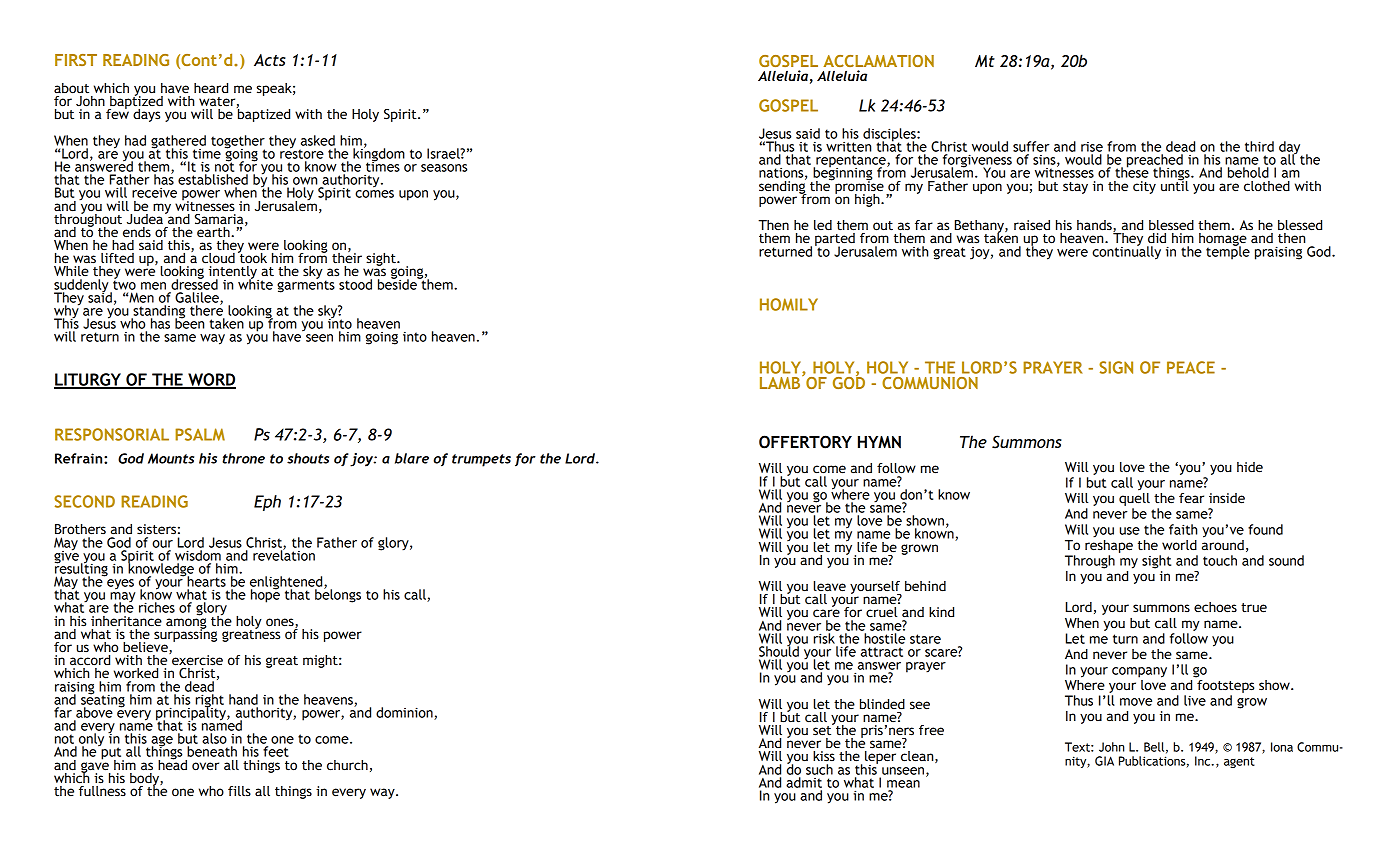 The width and height of the document is (1400, 850). I want to click on leave, so click(830, 586).
